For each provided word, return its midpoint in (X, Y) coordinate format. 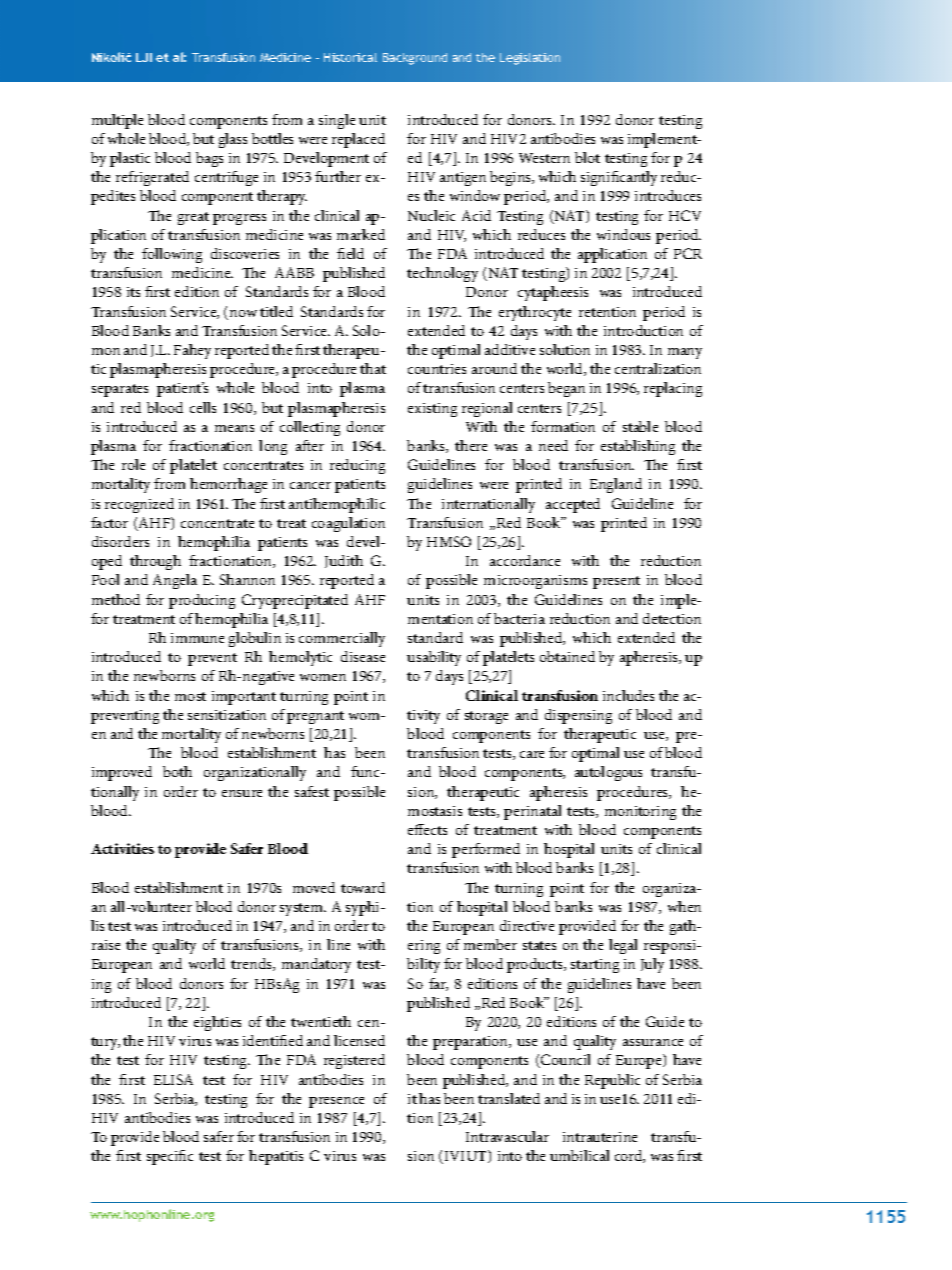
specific (170, 1157)
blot (587, 157)
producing (202, 601)
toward (363, 887)
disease (363, 656)
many (685, 353)
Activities (122, 848)
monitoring (640, 813)
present (616, 582)
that (373, 368)
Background (415, 59)
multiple (117, 121)
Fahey (192, 351)
